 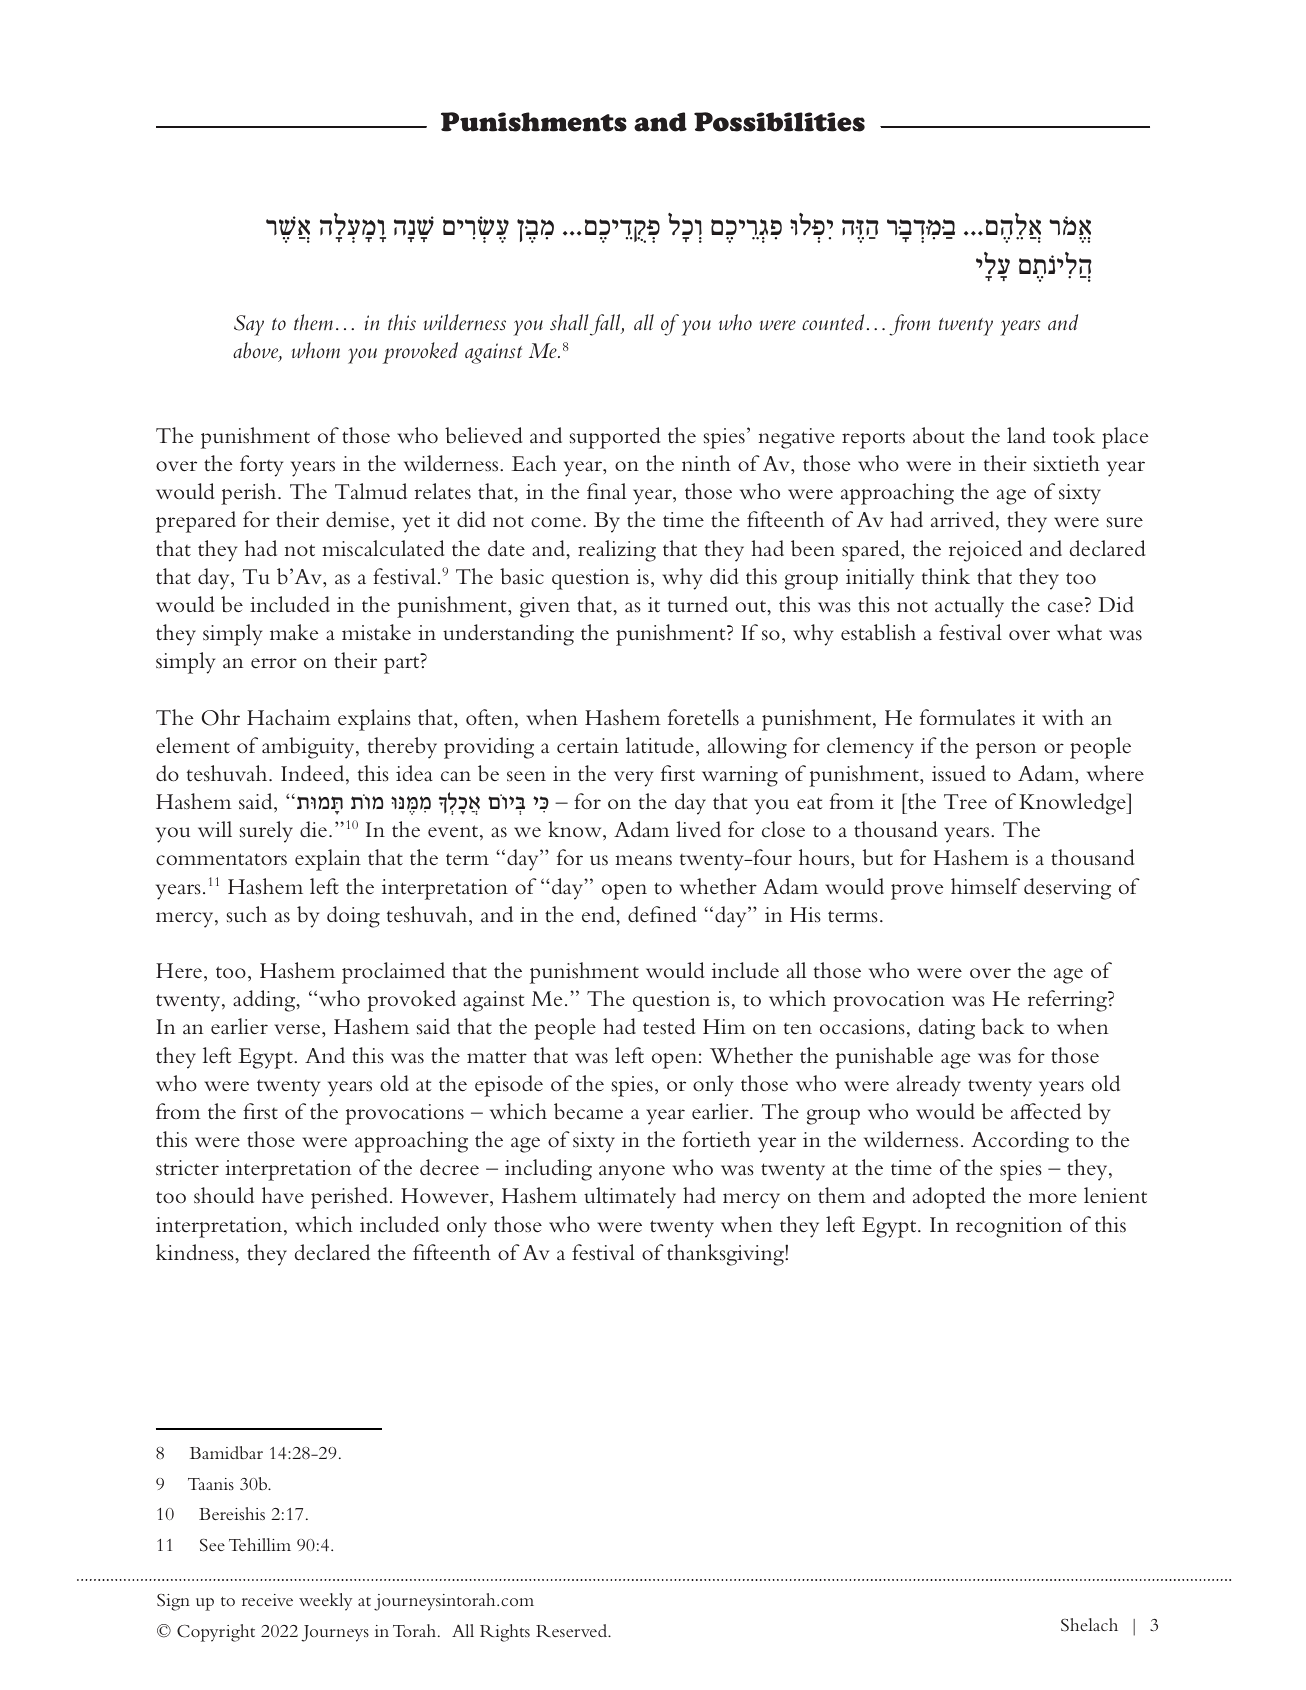 What do you see at coordinates (247, 914) in the screenshot?
I see `such` at bounding box center [247, 914].
